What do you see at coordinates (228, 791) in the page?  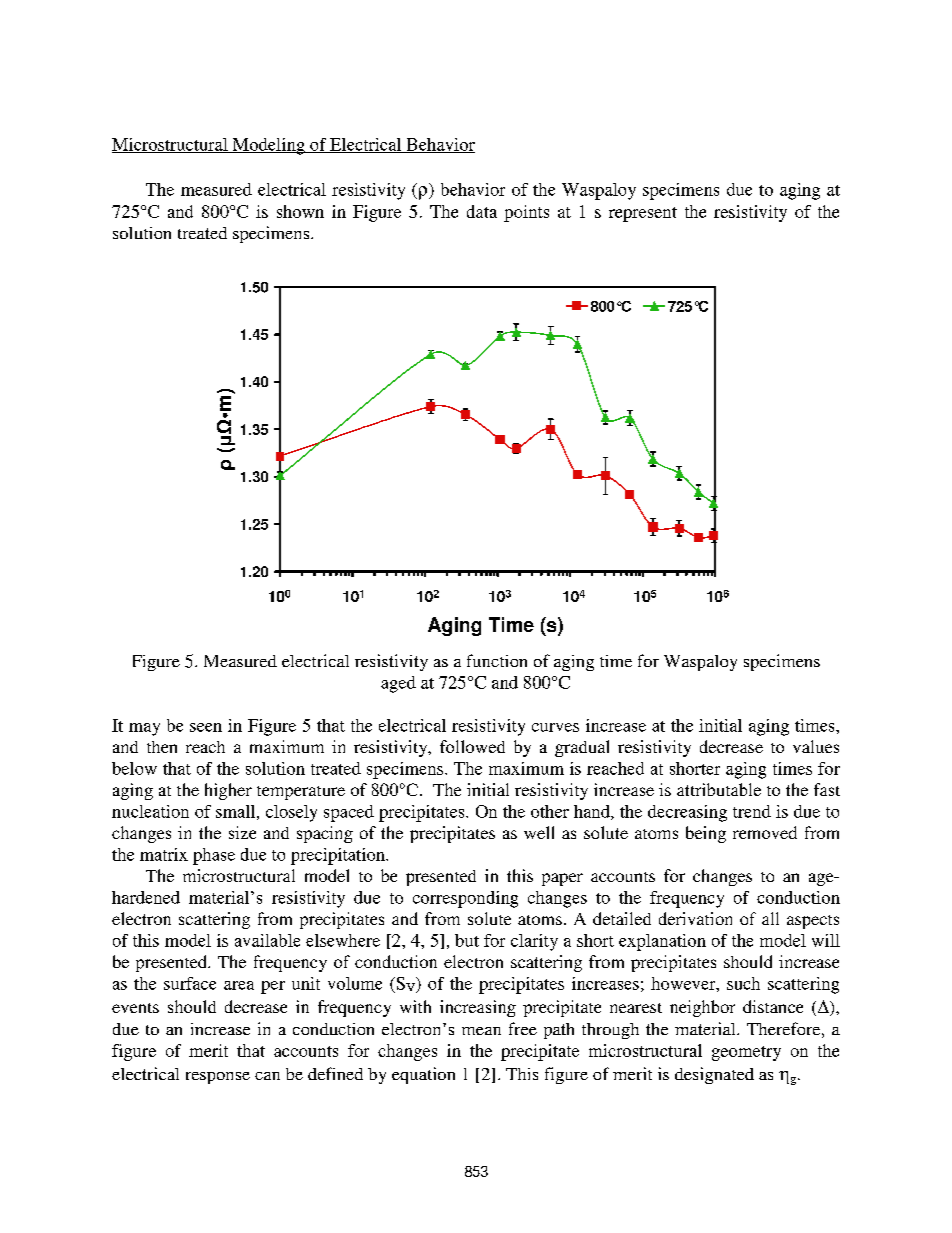 I see `higher` at bounding box center [228, 791].
